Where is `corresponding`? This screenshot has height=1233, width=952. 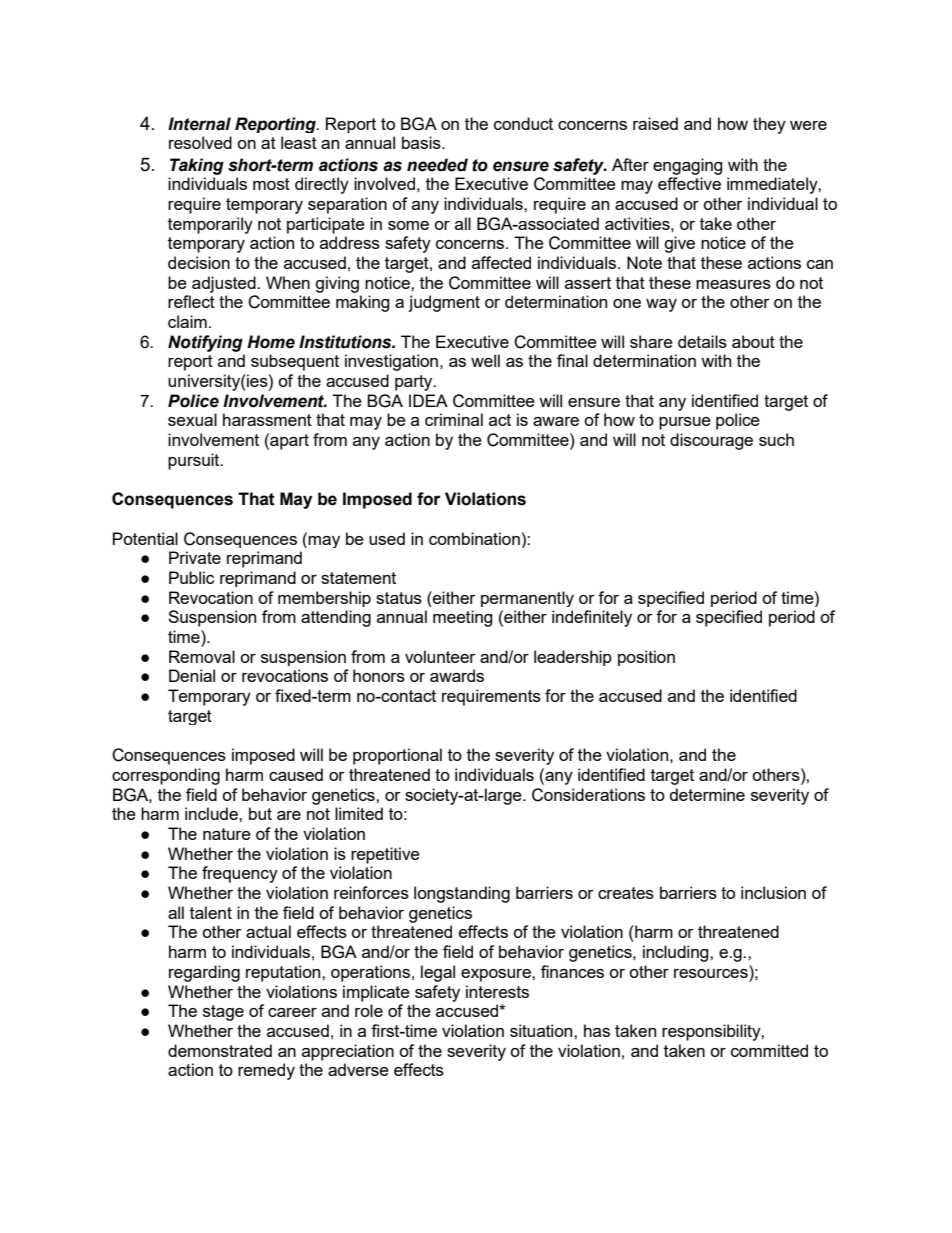 corresponding is located at coordinates (166, 776).
